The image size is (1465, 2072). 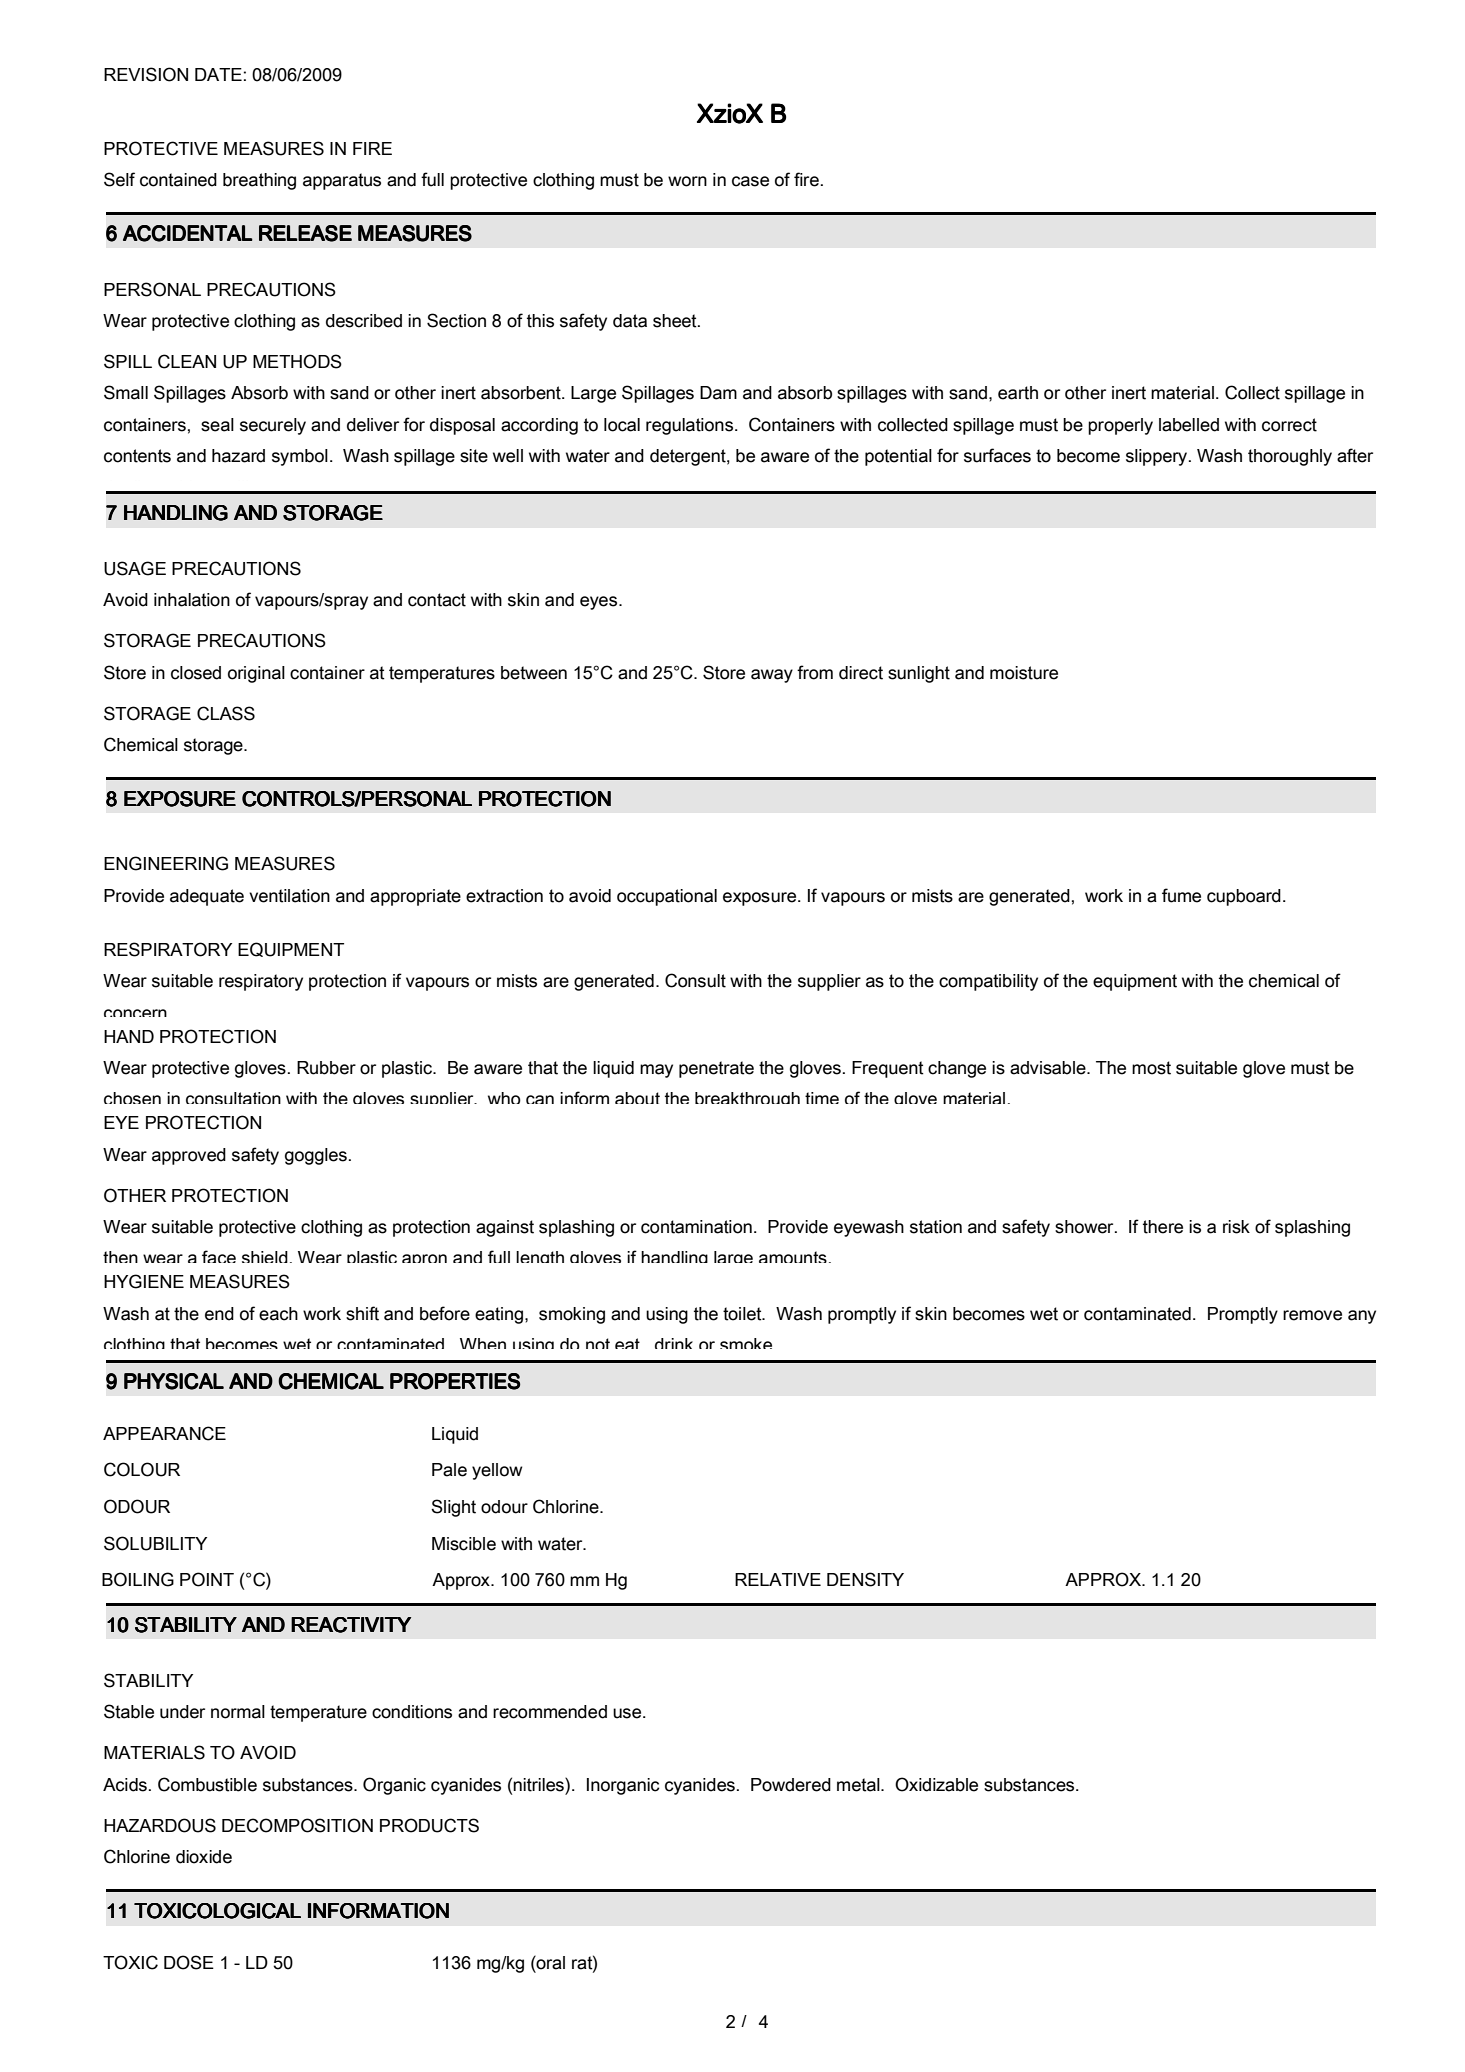 I want to click on most, so click(x=1151, y=1068).
